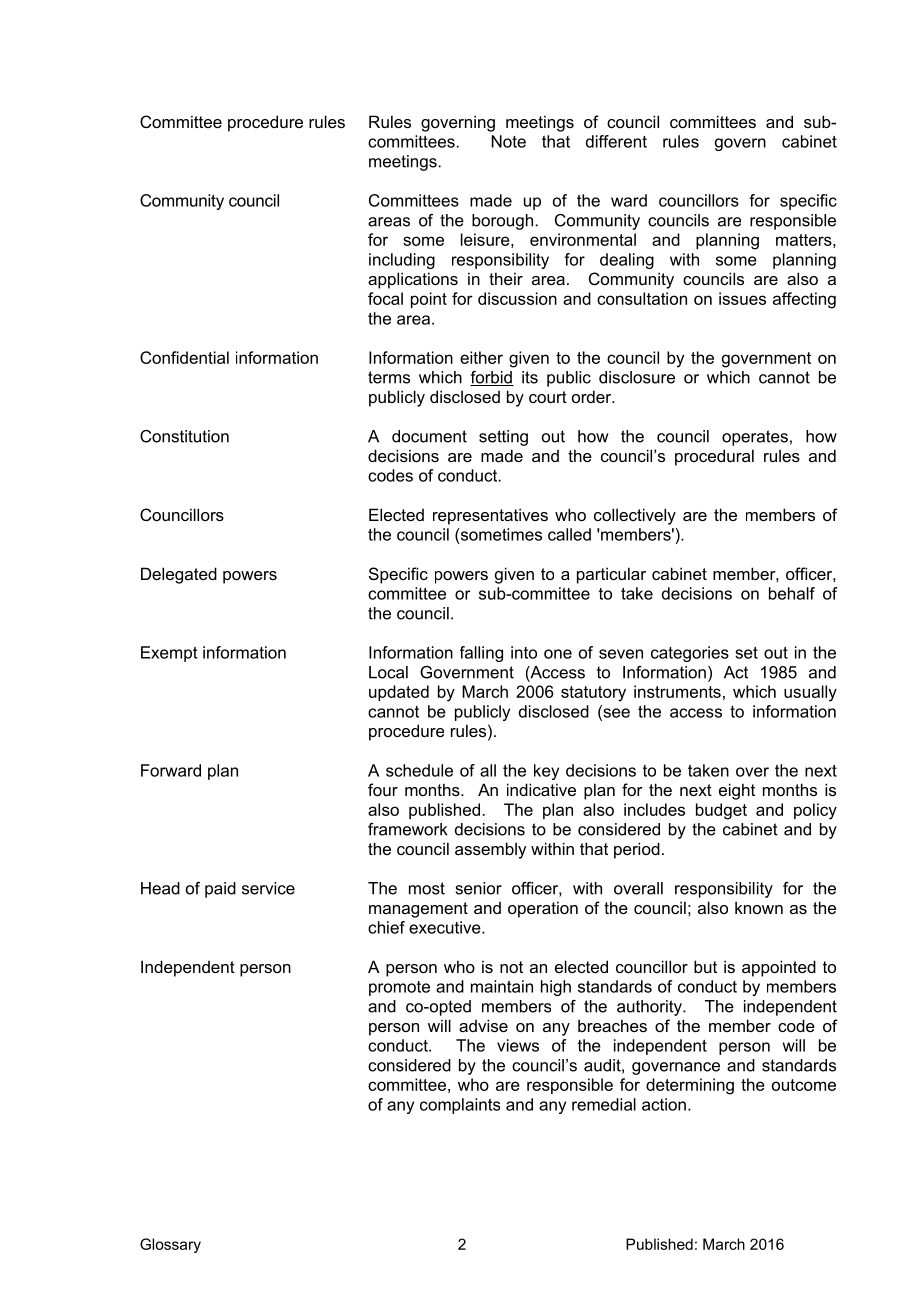  What do you see at coordinates (169, 654) in the page?
I see `Exempt` at bounding box center [169, 654].
